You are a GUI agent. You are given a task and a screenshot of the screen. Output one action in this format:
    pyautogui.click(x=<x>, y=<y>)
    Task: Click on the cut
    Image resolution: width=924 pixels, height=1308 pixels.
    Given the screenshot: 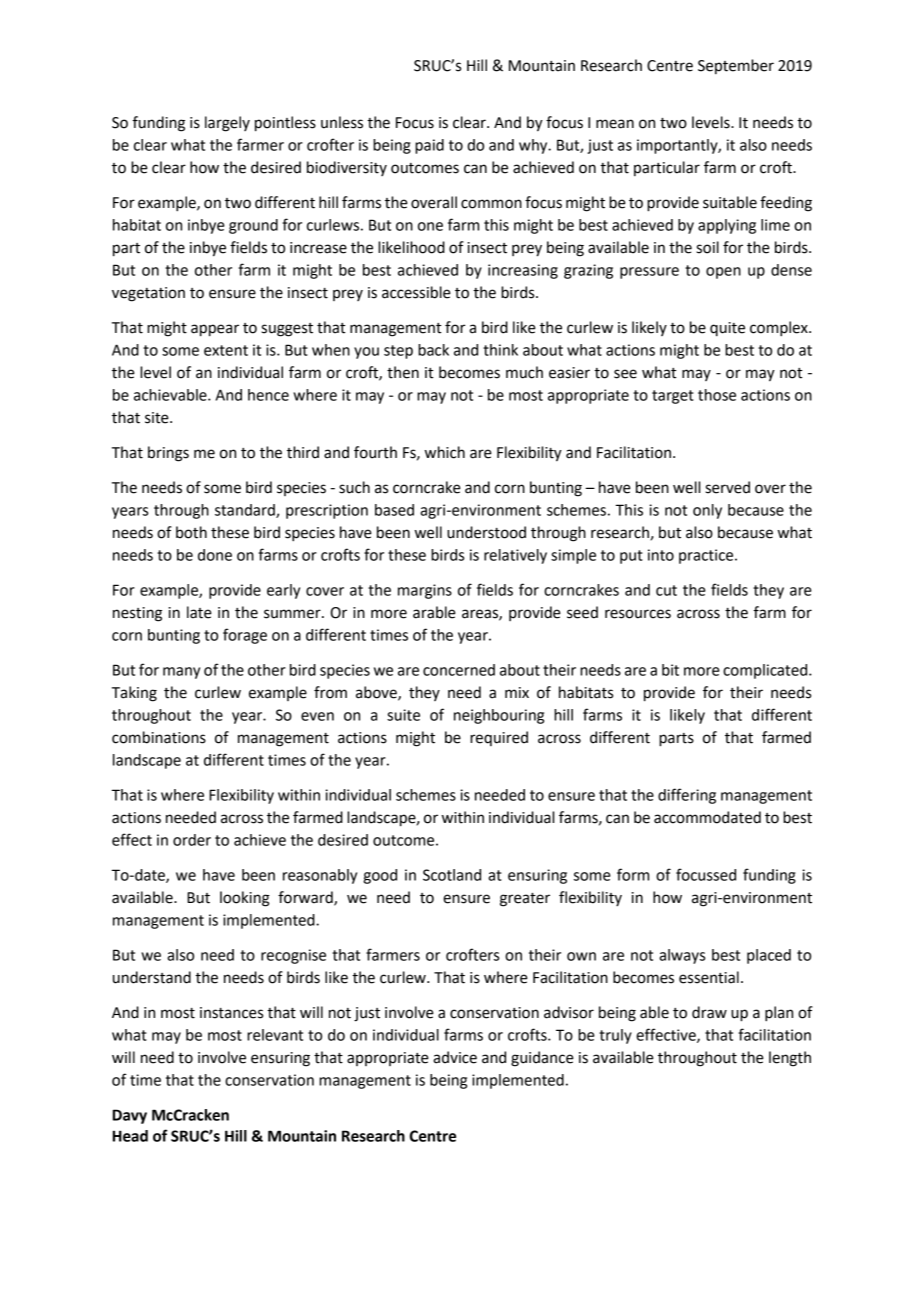 What is the action you would take?
    pyautogui.click(x=666, y=590)
